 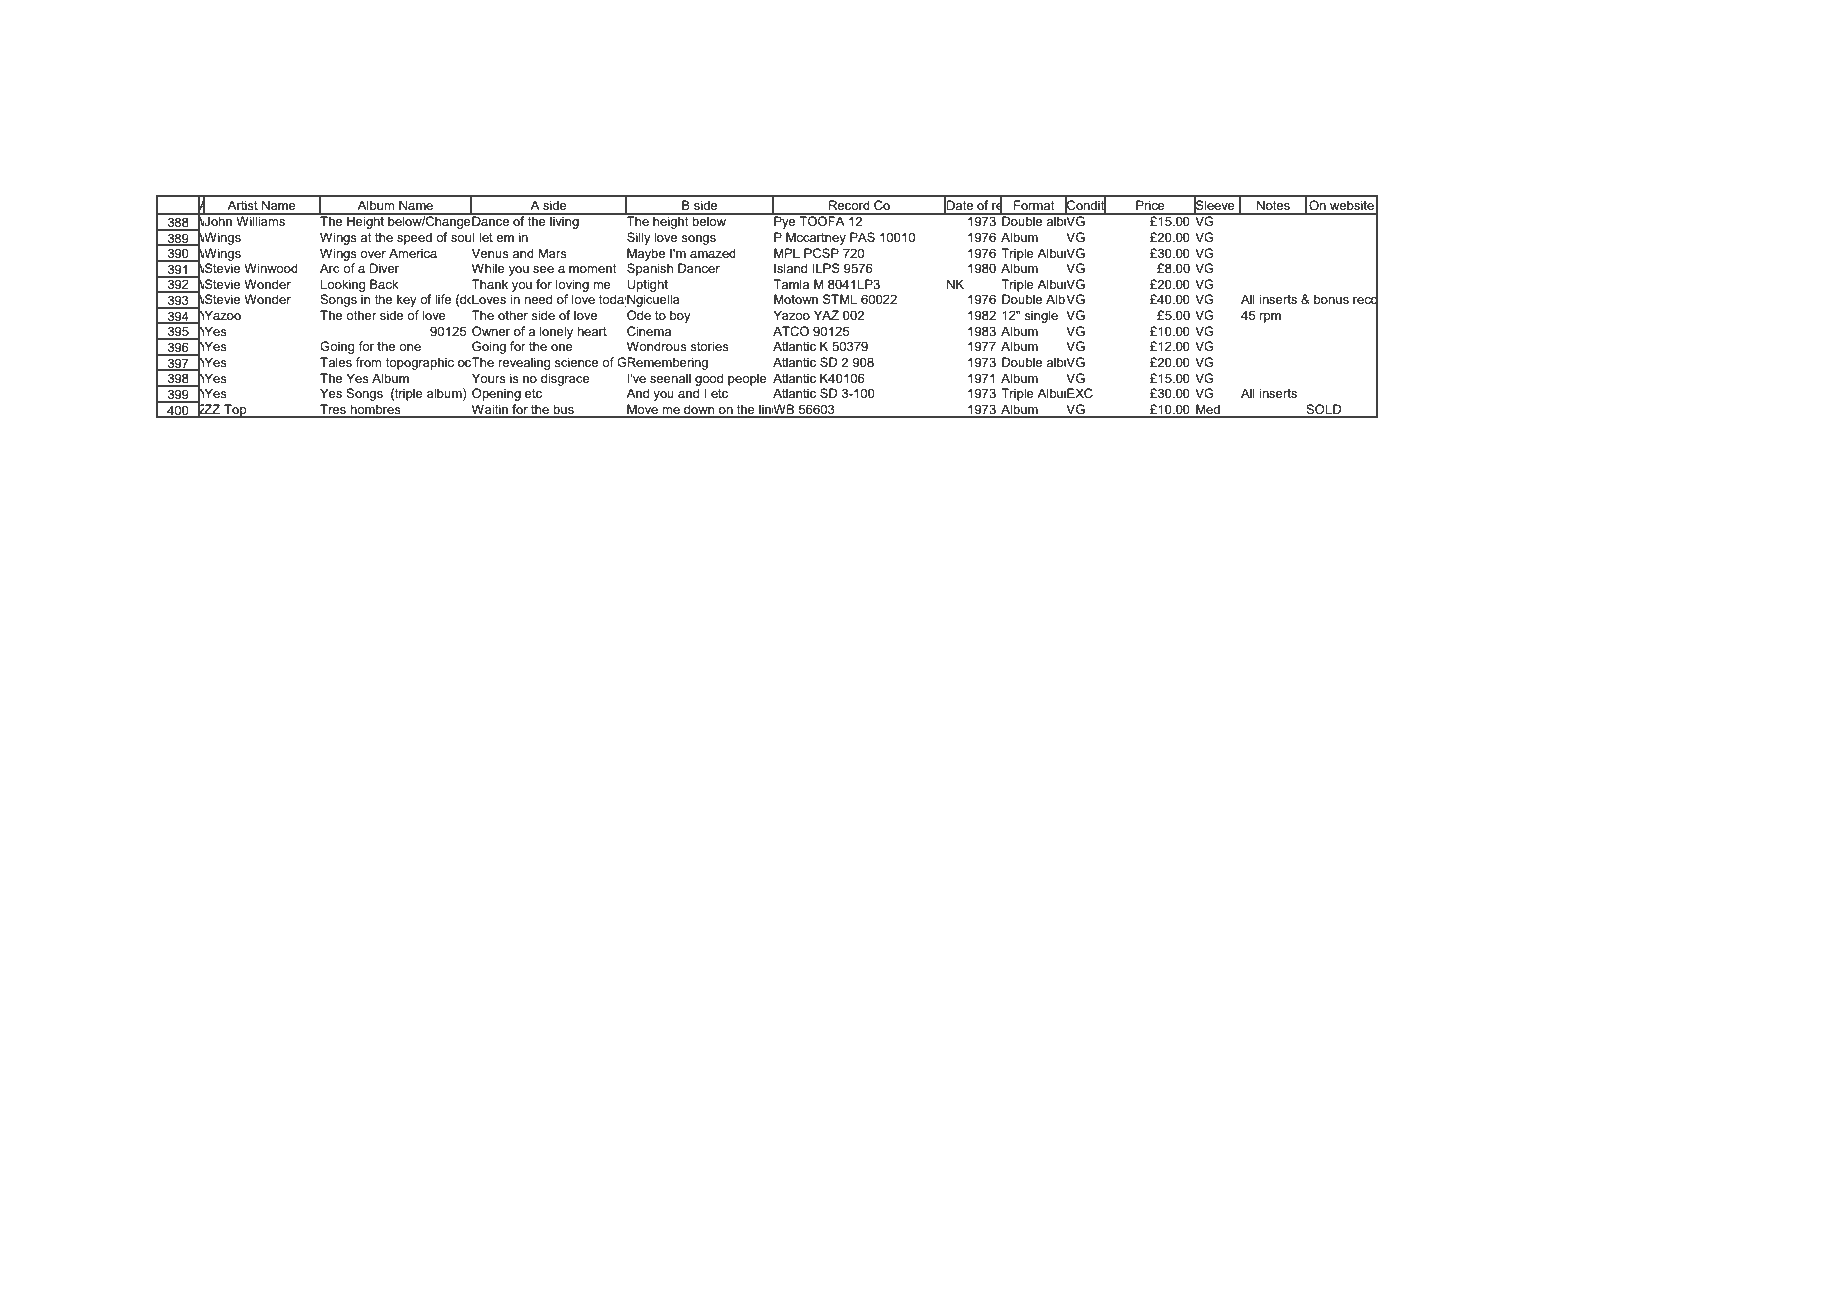 I want to click on rpm, so click(x=1270, y=318).
